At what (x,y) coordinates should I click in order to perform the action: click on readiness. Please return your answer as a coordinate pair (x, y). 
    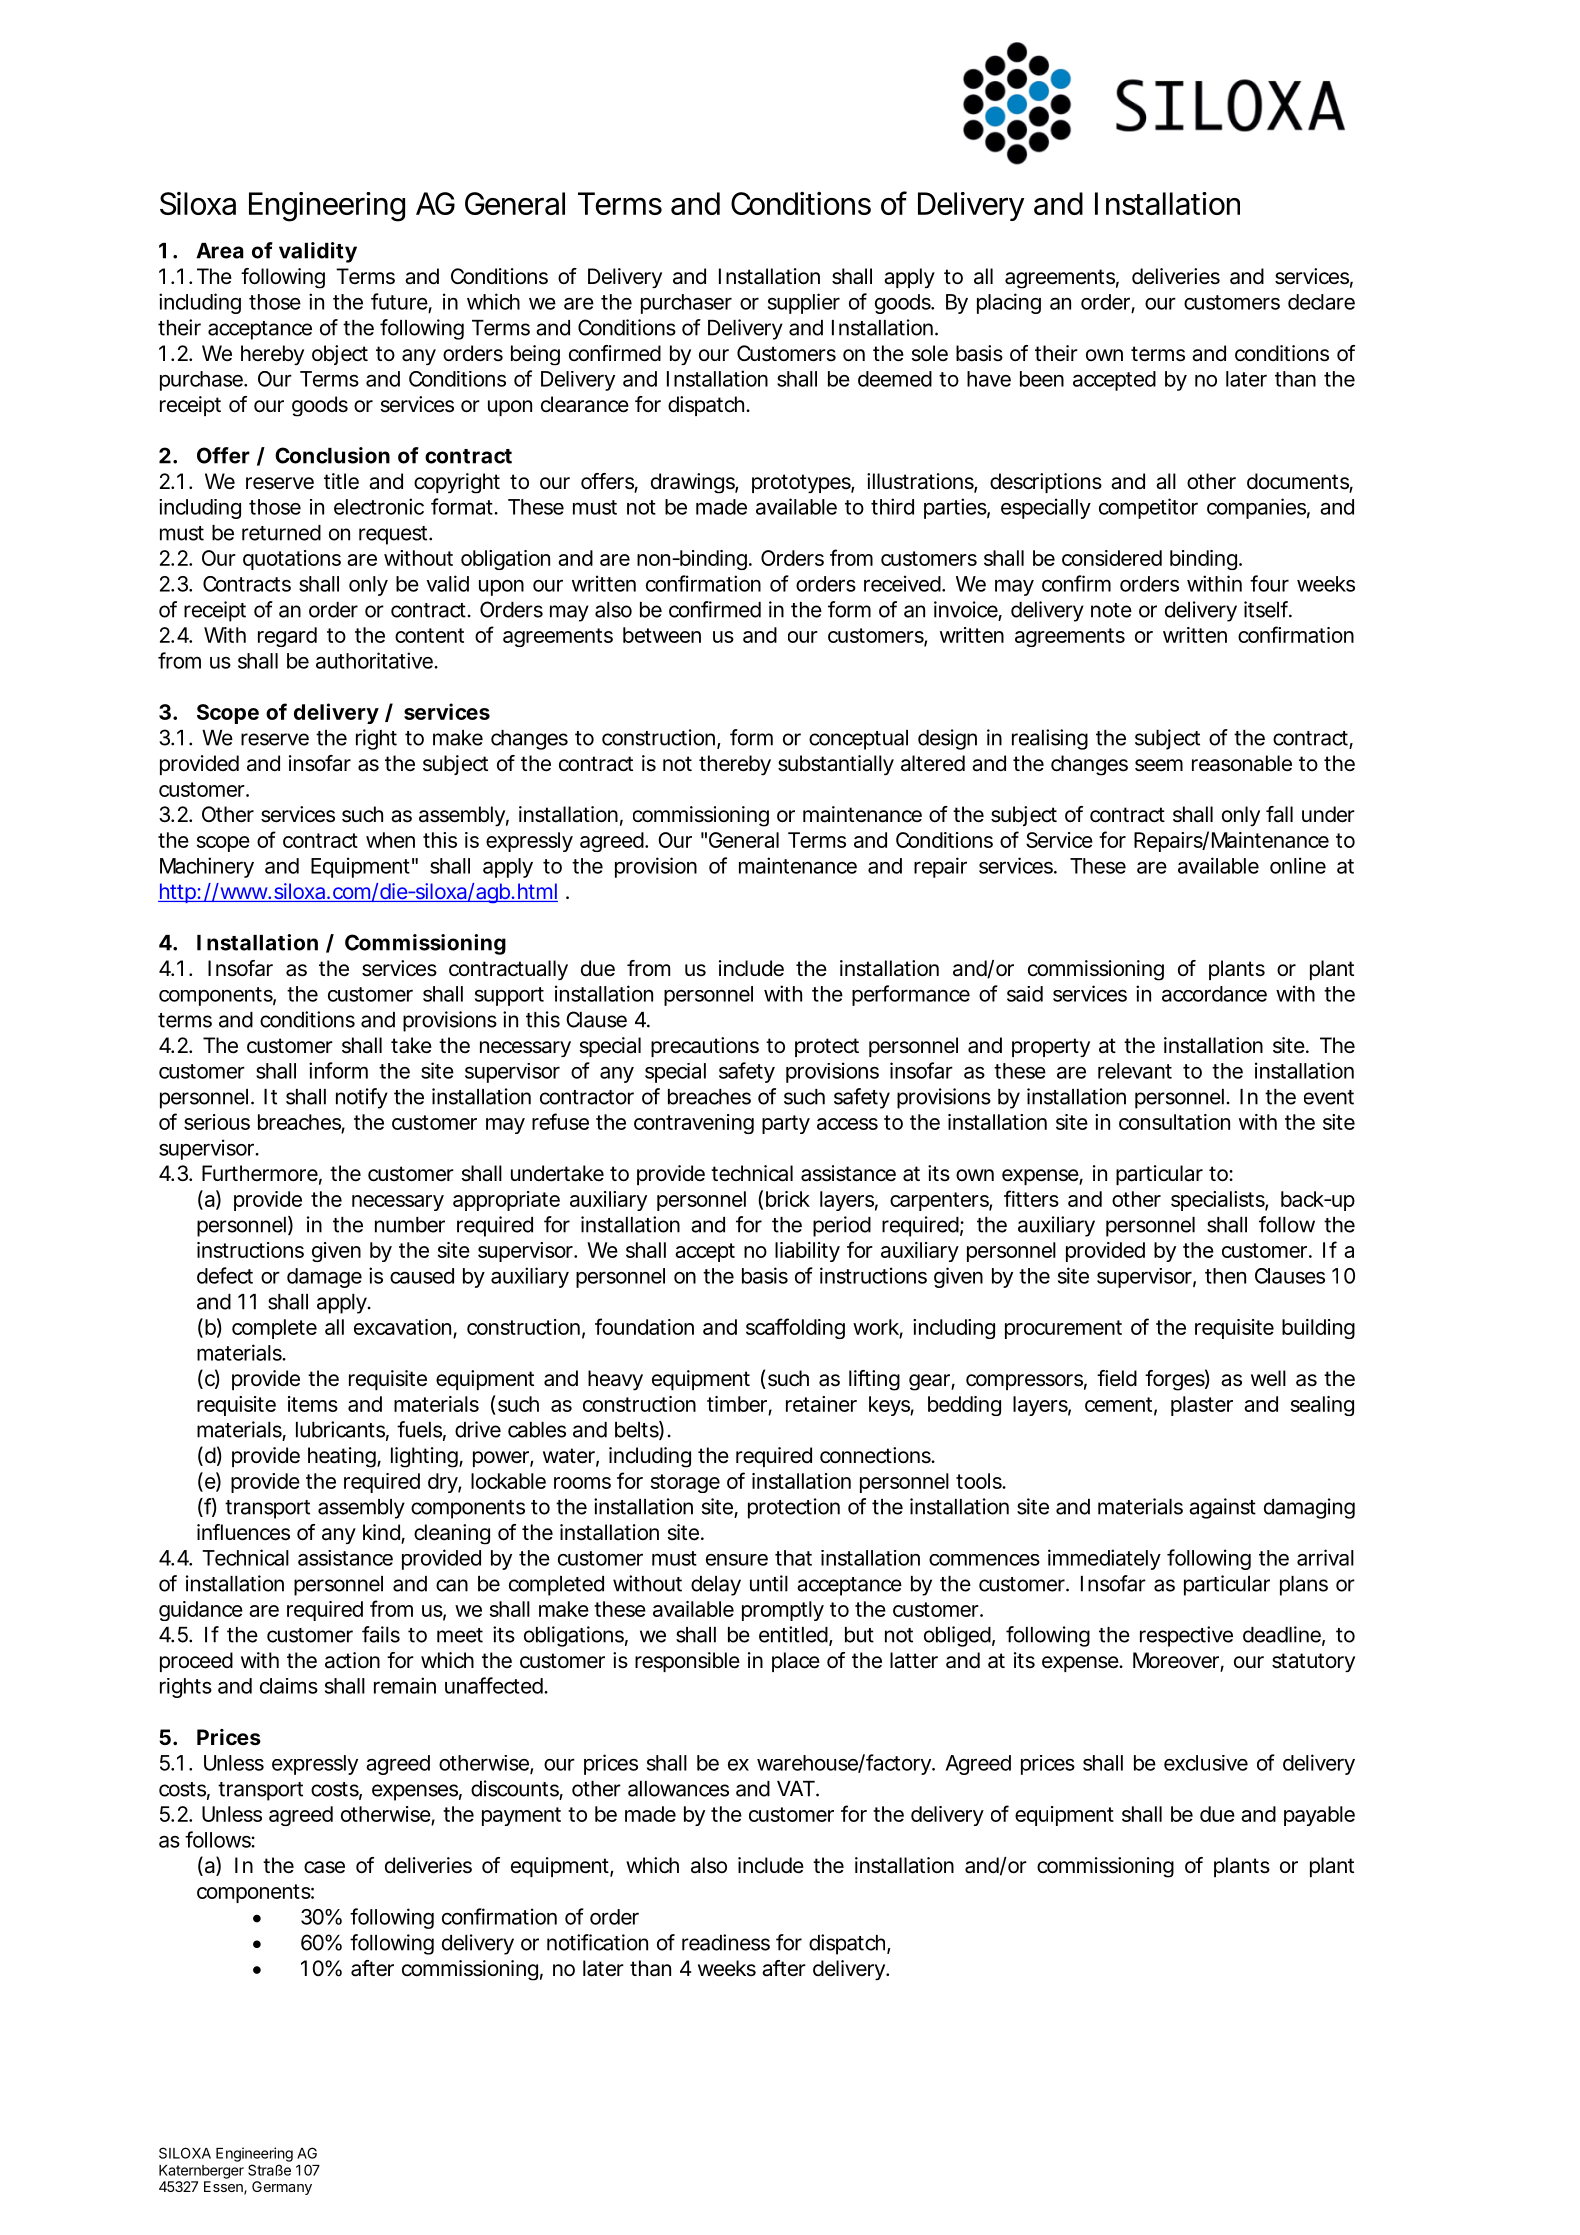
    Looking at the image, I should click on (726, 1942).
